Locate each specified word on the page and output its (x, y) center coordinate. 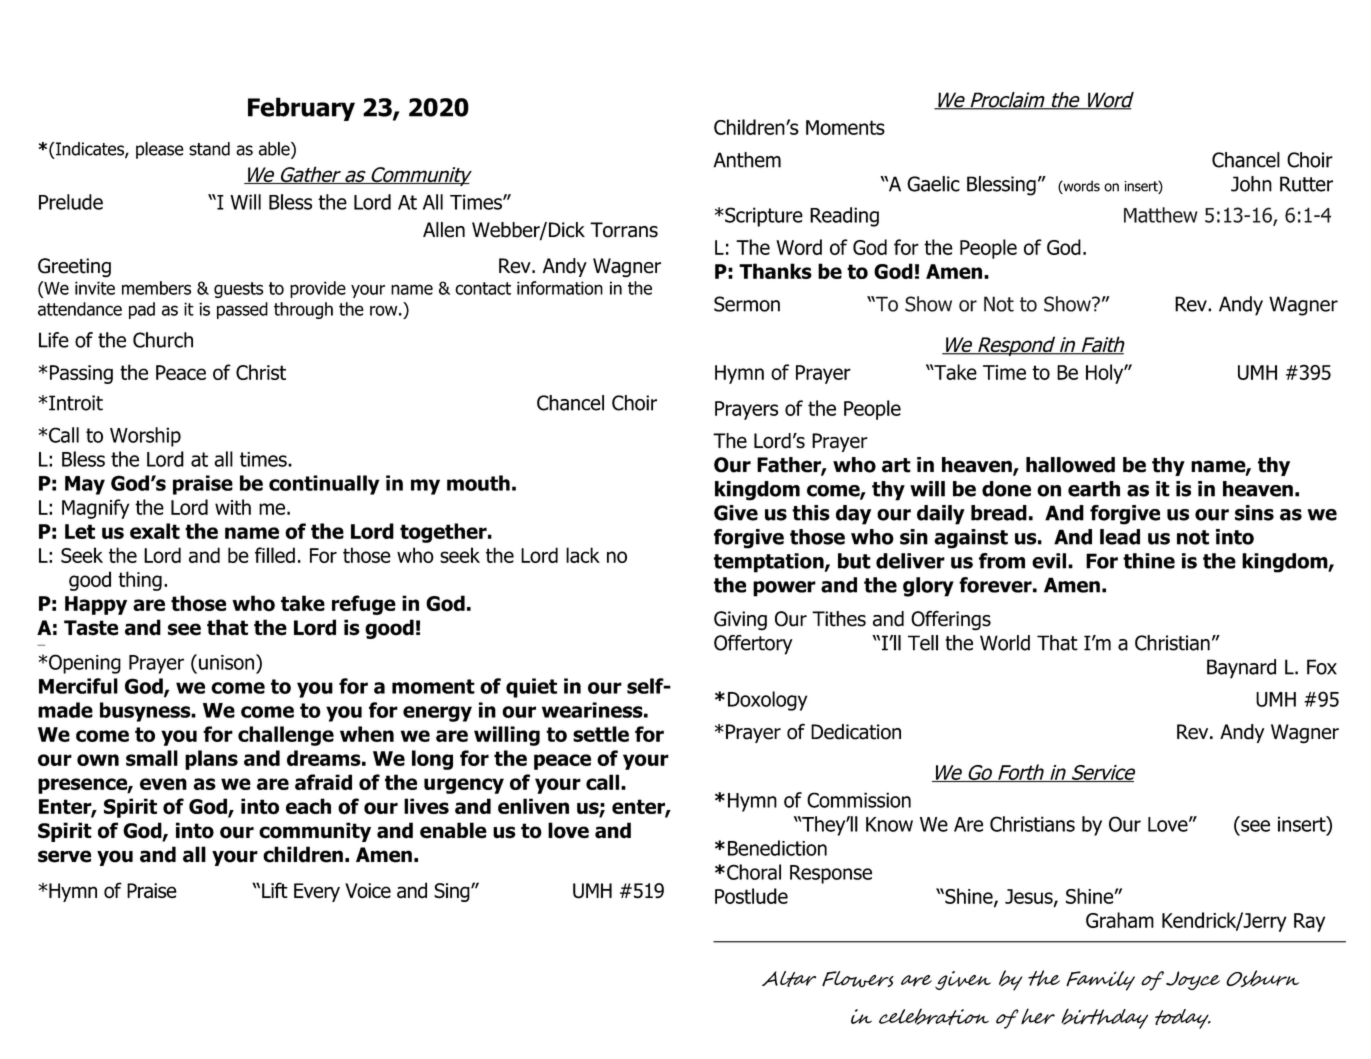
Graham (1120, 920)
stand (209, 149)
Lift (275, 890)
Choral (754, 872)
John (1251, 184)
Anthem (747, 160)
